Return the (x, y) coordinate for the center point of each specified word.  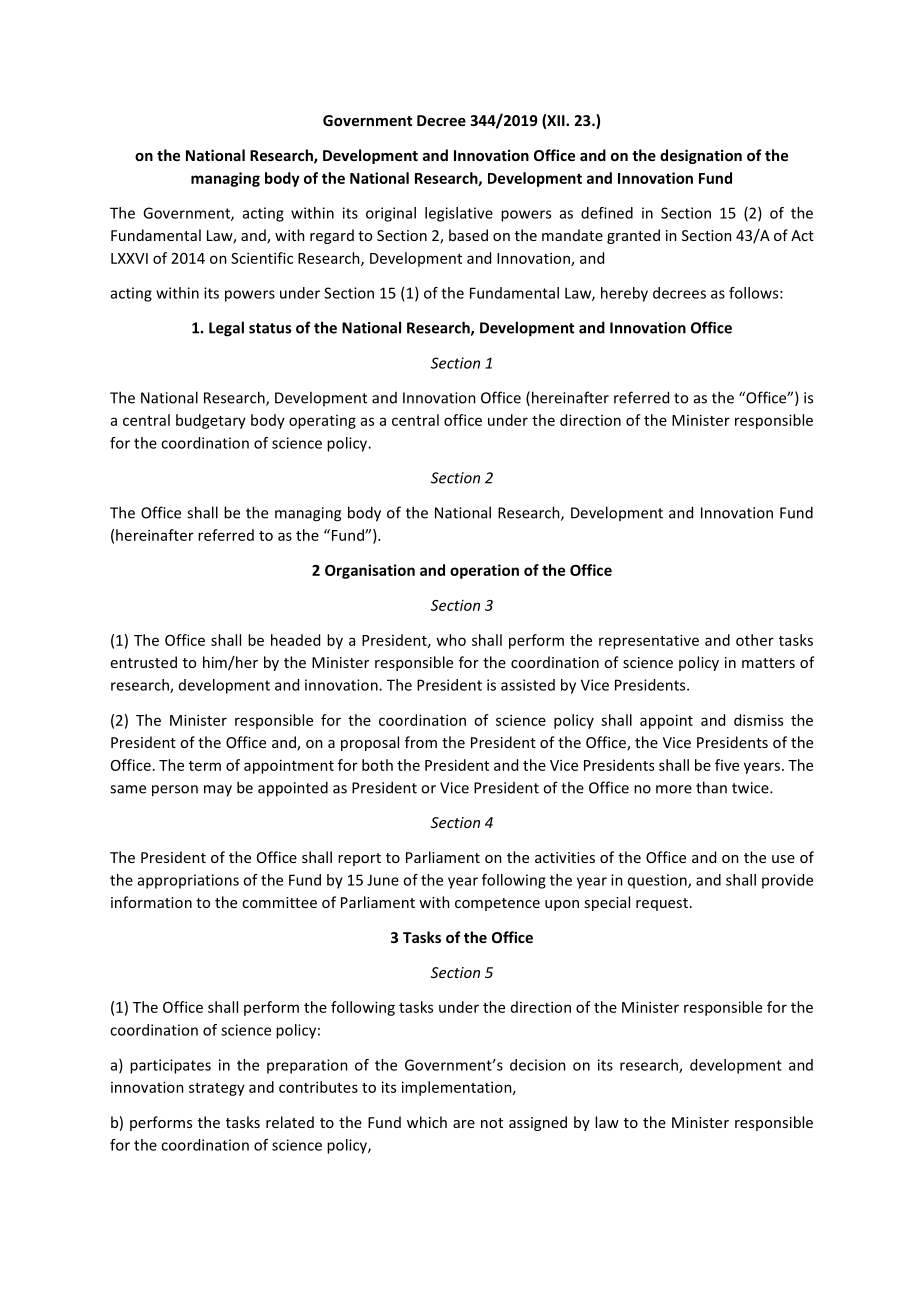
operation (484, 571)
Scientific (262, 258)
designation (701, 156)
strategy (217, 1089)
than (711, 787)
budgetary (211, 421)
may (218, 791)
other (755, 640)
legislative (459, 214)
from (421, 742)
